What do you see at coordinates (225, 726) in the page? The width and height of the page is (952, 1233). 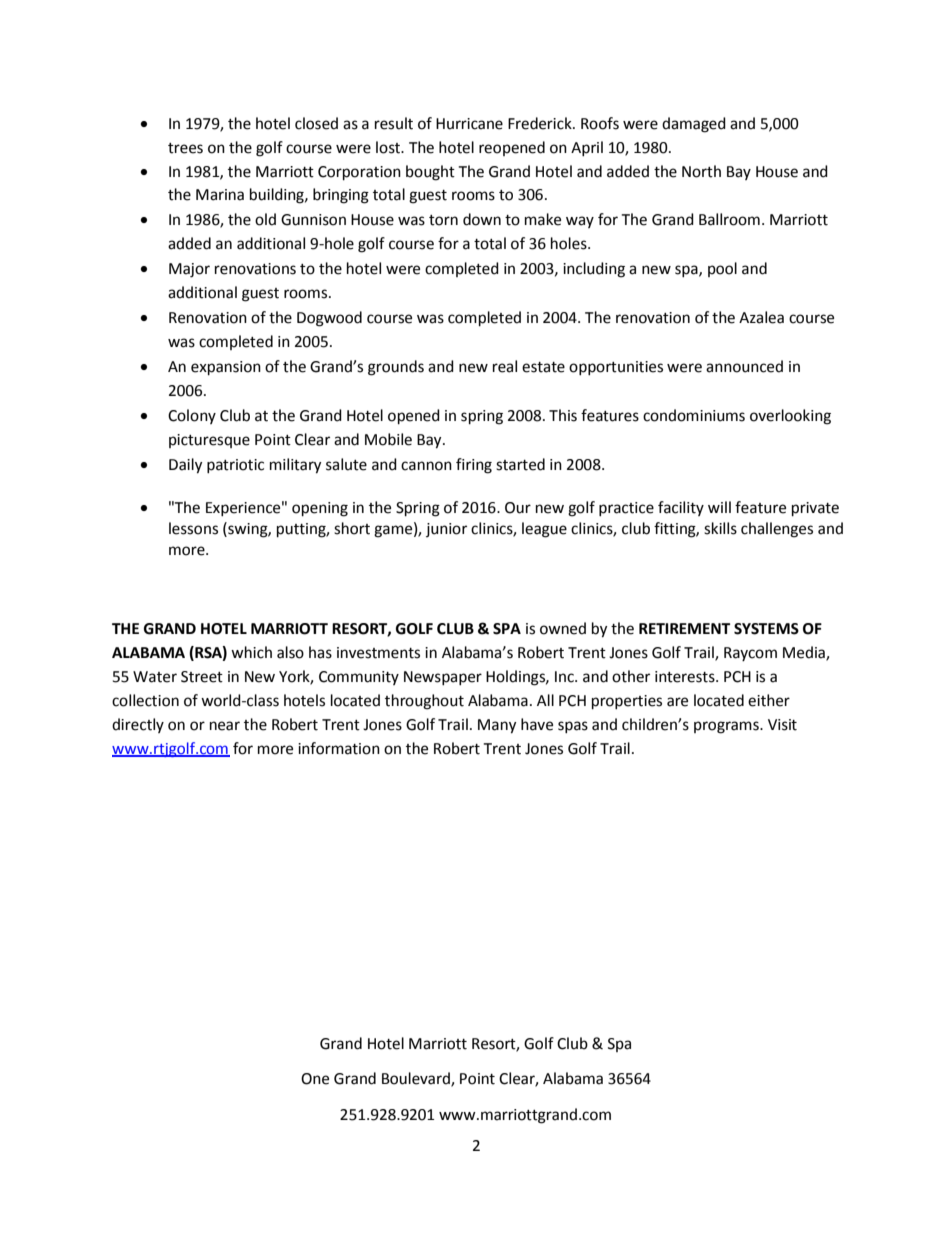 I see `near` at bounding box center [225, 726].
